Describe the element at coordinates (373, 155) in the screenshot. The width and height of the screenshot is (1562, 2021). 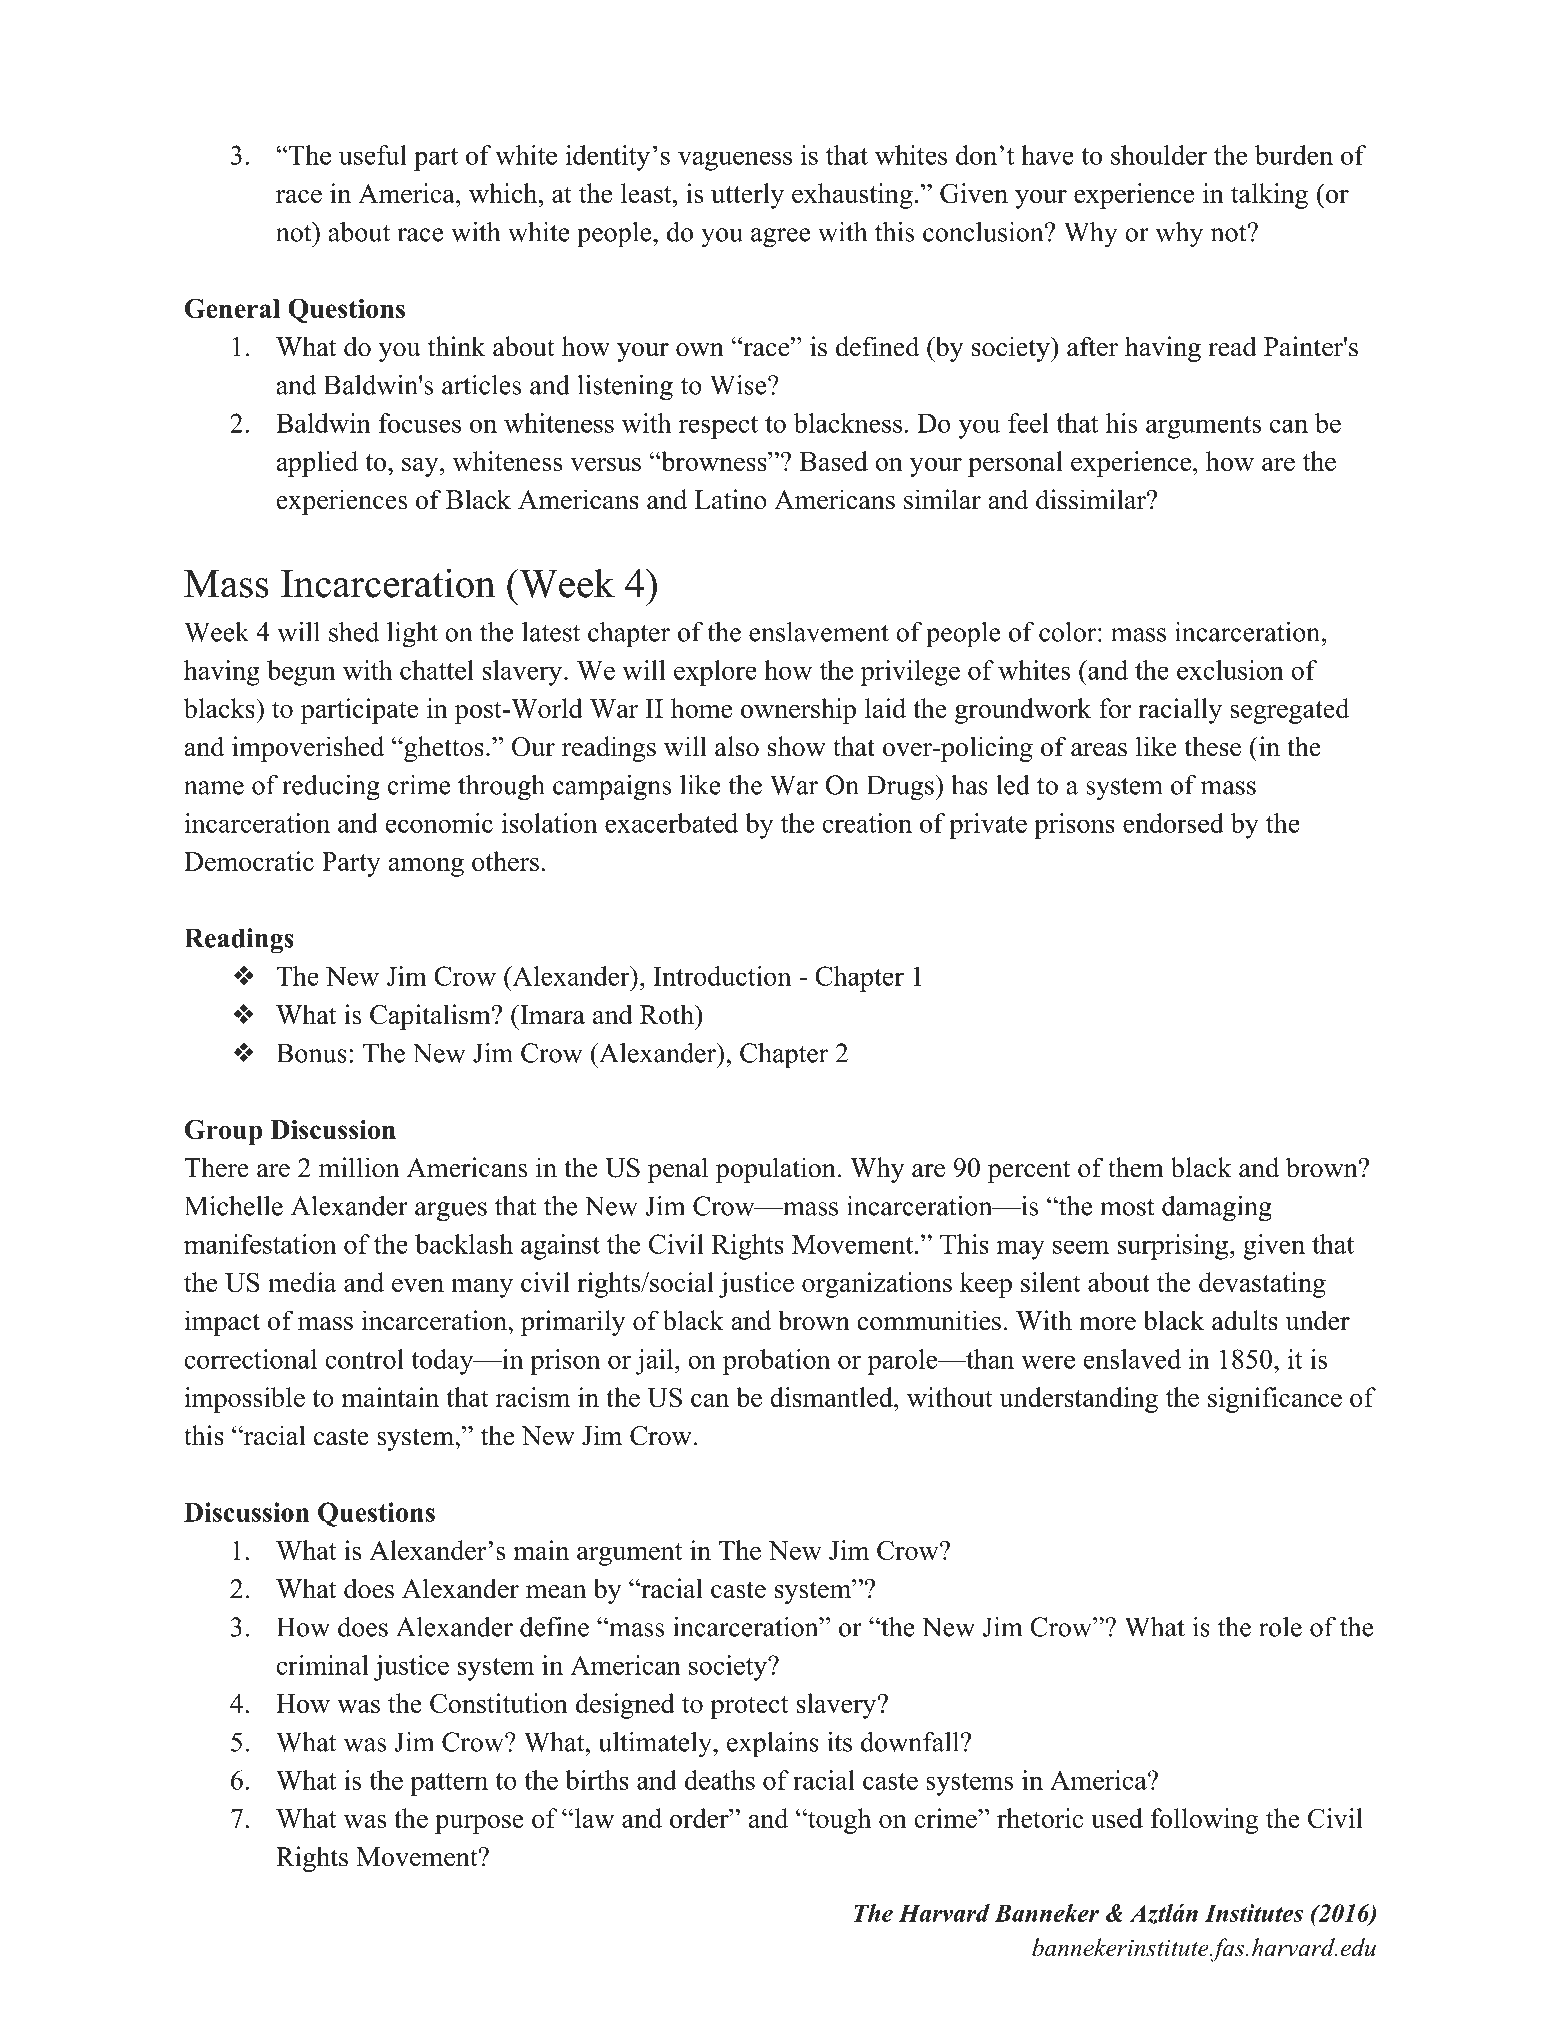
I see `useful` at that location.
